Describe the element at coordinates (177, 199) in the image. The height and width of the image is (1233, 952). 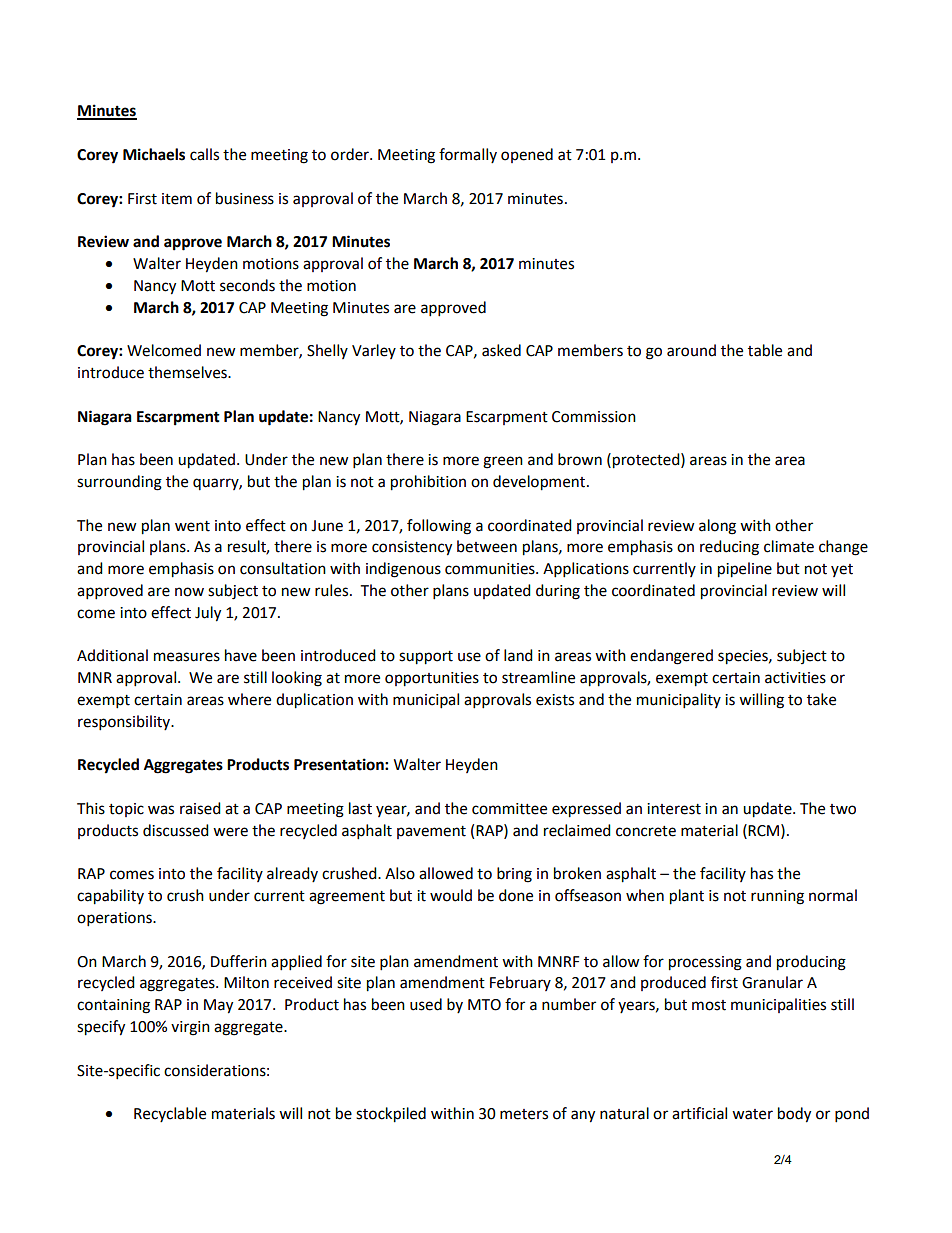
I see `item` at that location.
